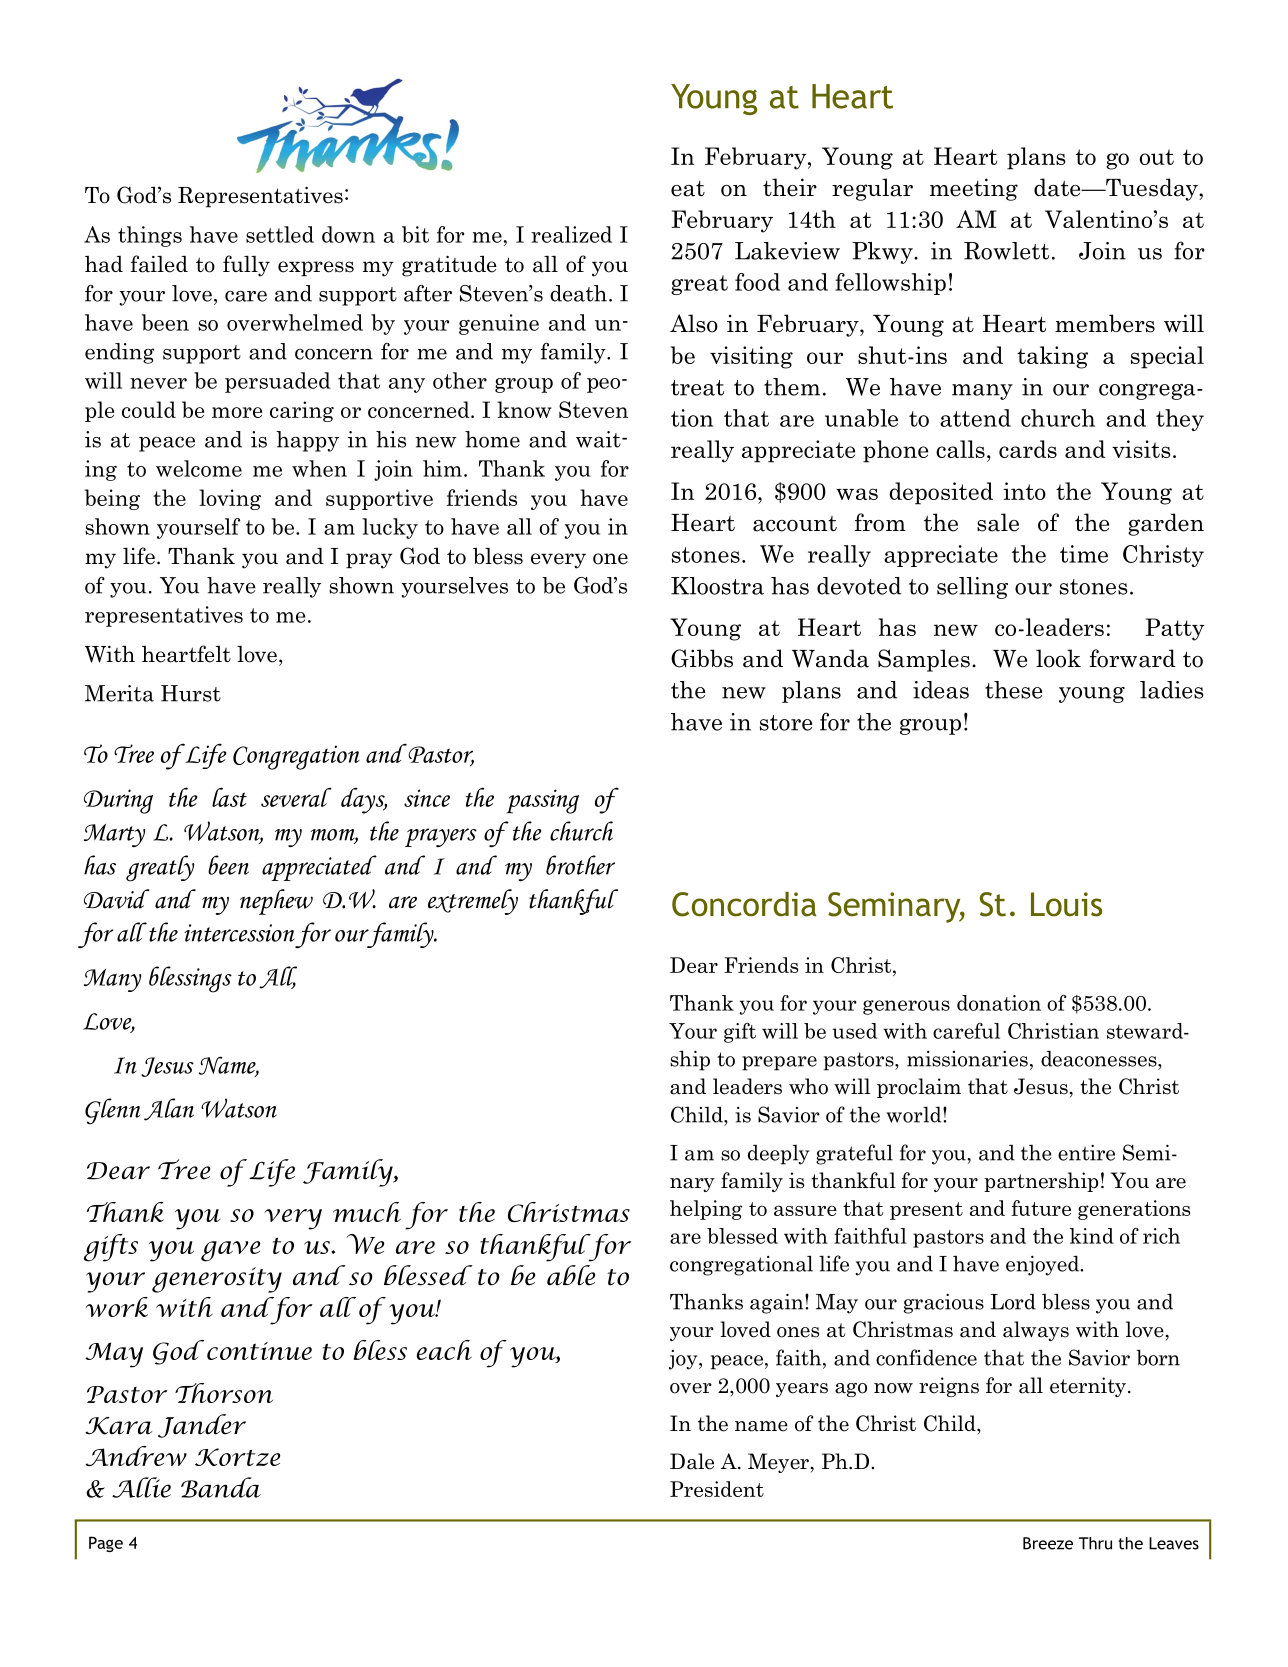  Describe the element at coordinates (779, 1063) in the document. I see `prepare` at that location.
